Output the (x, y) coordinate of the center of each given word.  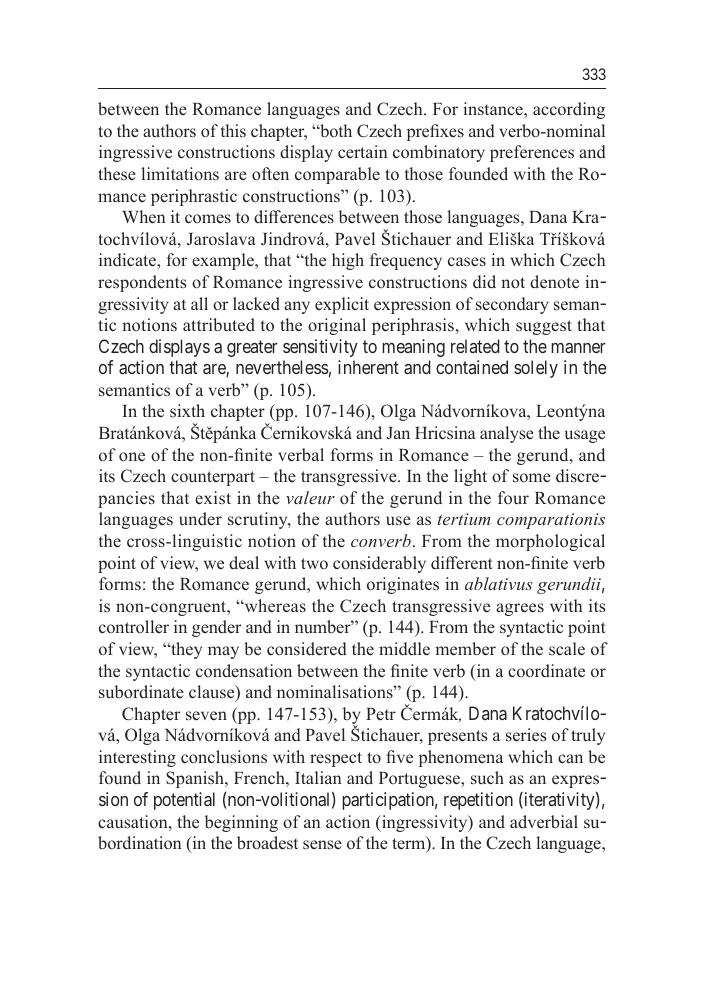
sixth (187, 410)
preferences (532, 153)
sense (322, 845)
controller (134, 626)
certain (362, 151)
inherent (368, 367)
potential (184, 801)
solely (536, 369)
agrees (520, 609)
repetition (478, 801)
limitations (180, 174)
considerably (379, 564)
